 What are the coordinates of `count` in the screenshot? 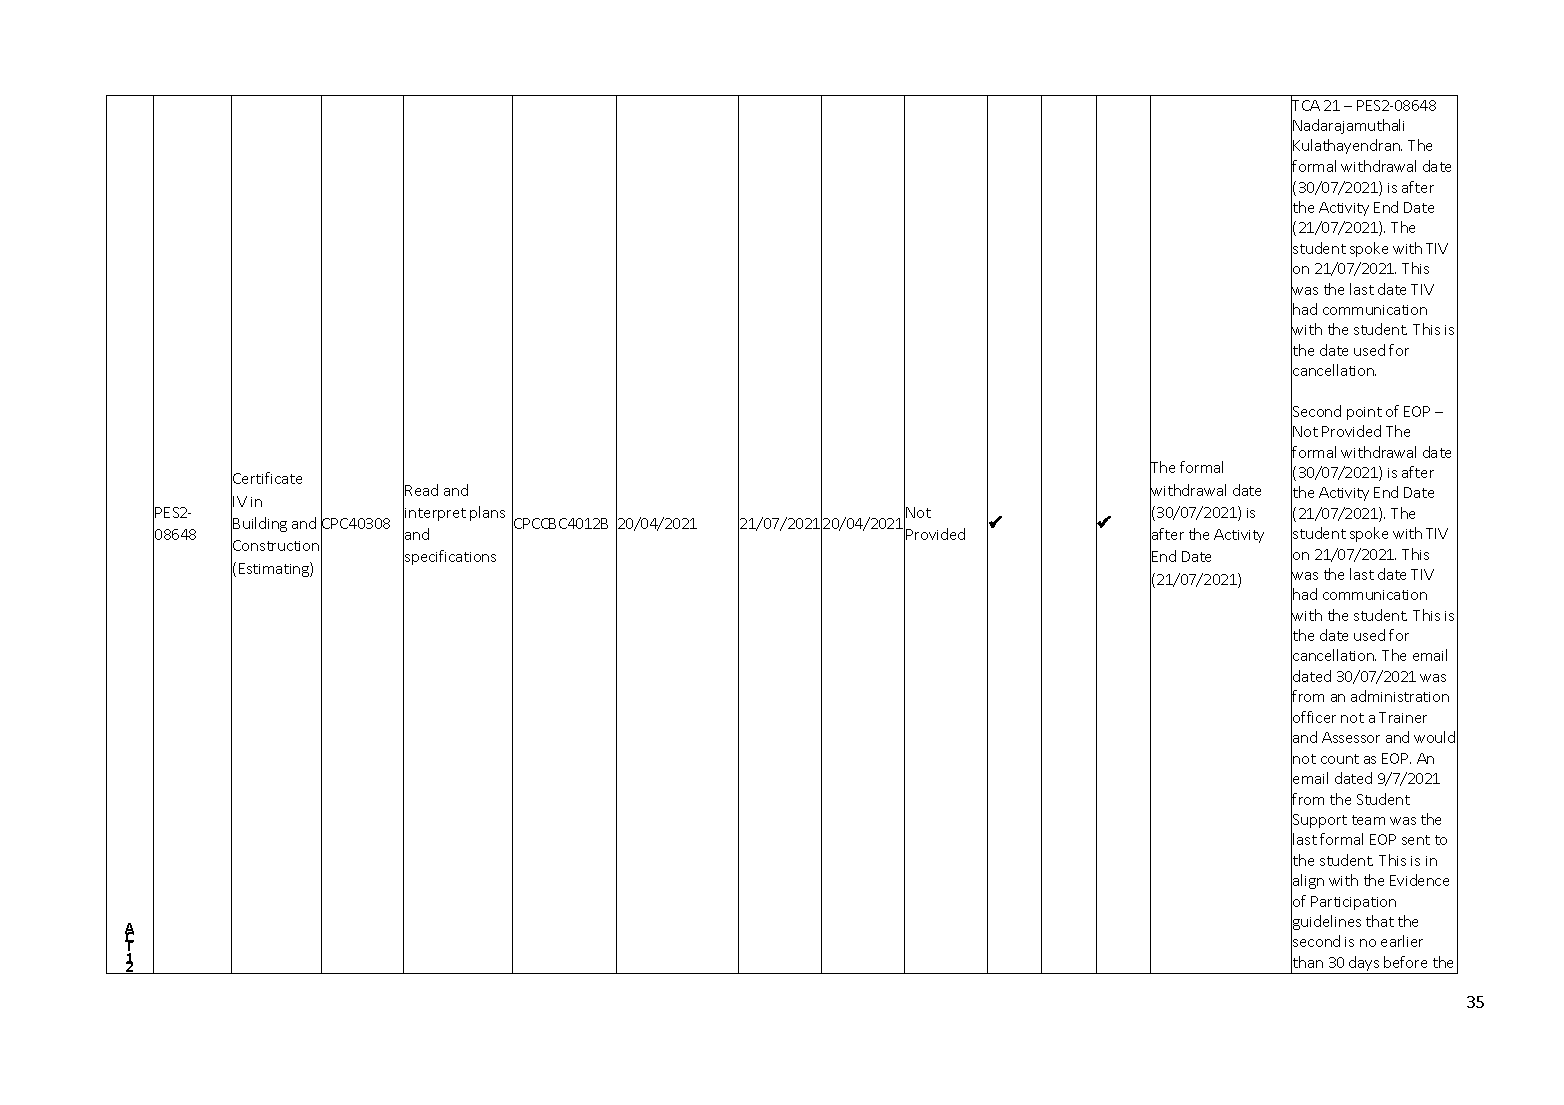 It's located at (1340, 759).
